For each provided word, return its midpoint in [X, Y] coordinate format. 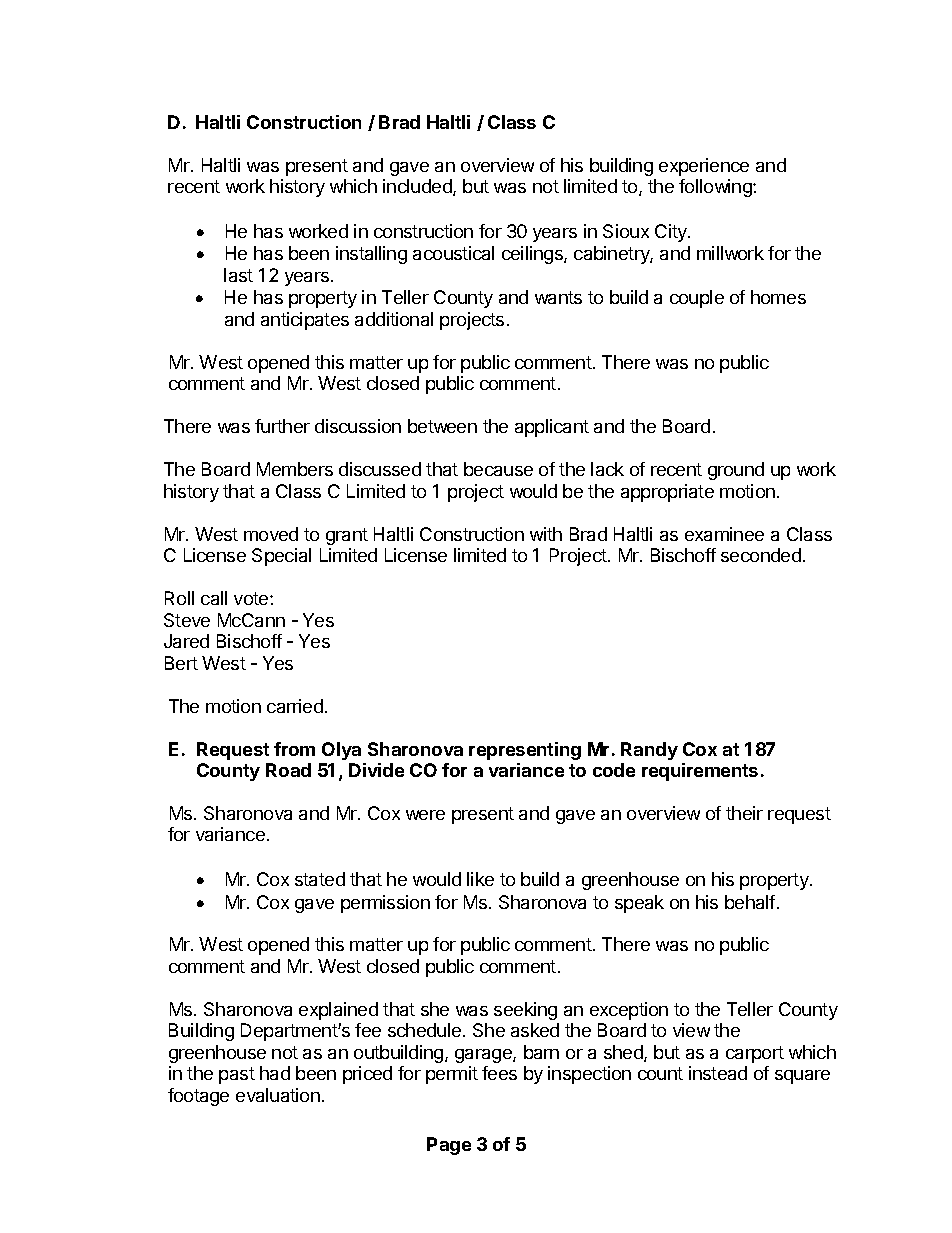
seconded [761, 555]
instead [718, 1073]
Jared [186, 641]
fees [499, 1073]
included [418, 187]
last [238, 275]
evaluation [278, 1095]
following [716, 188]
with [546, 534]
